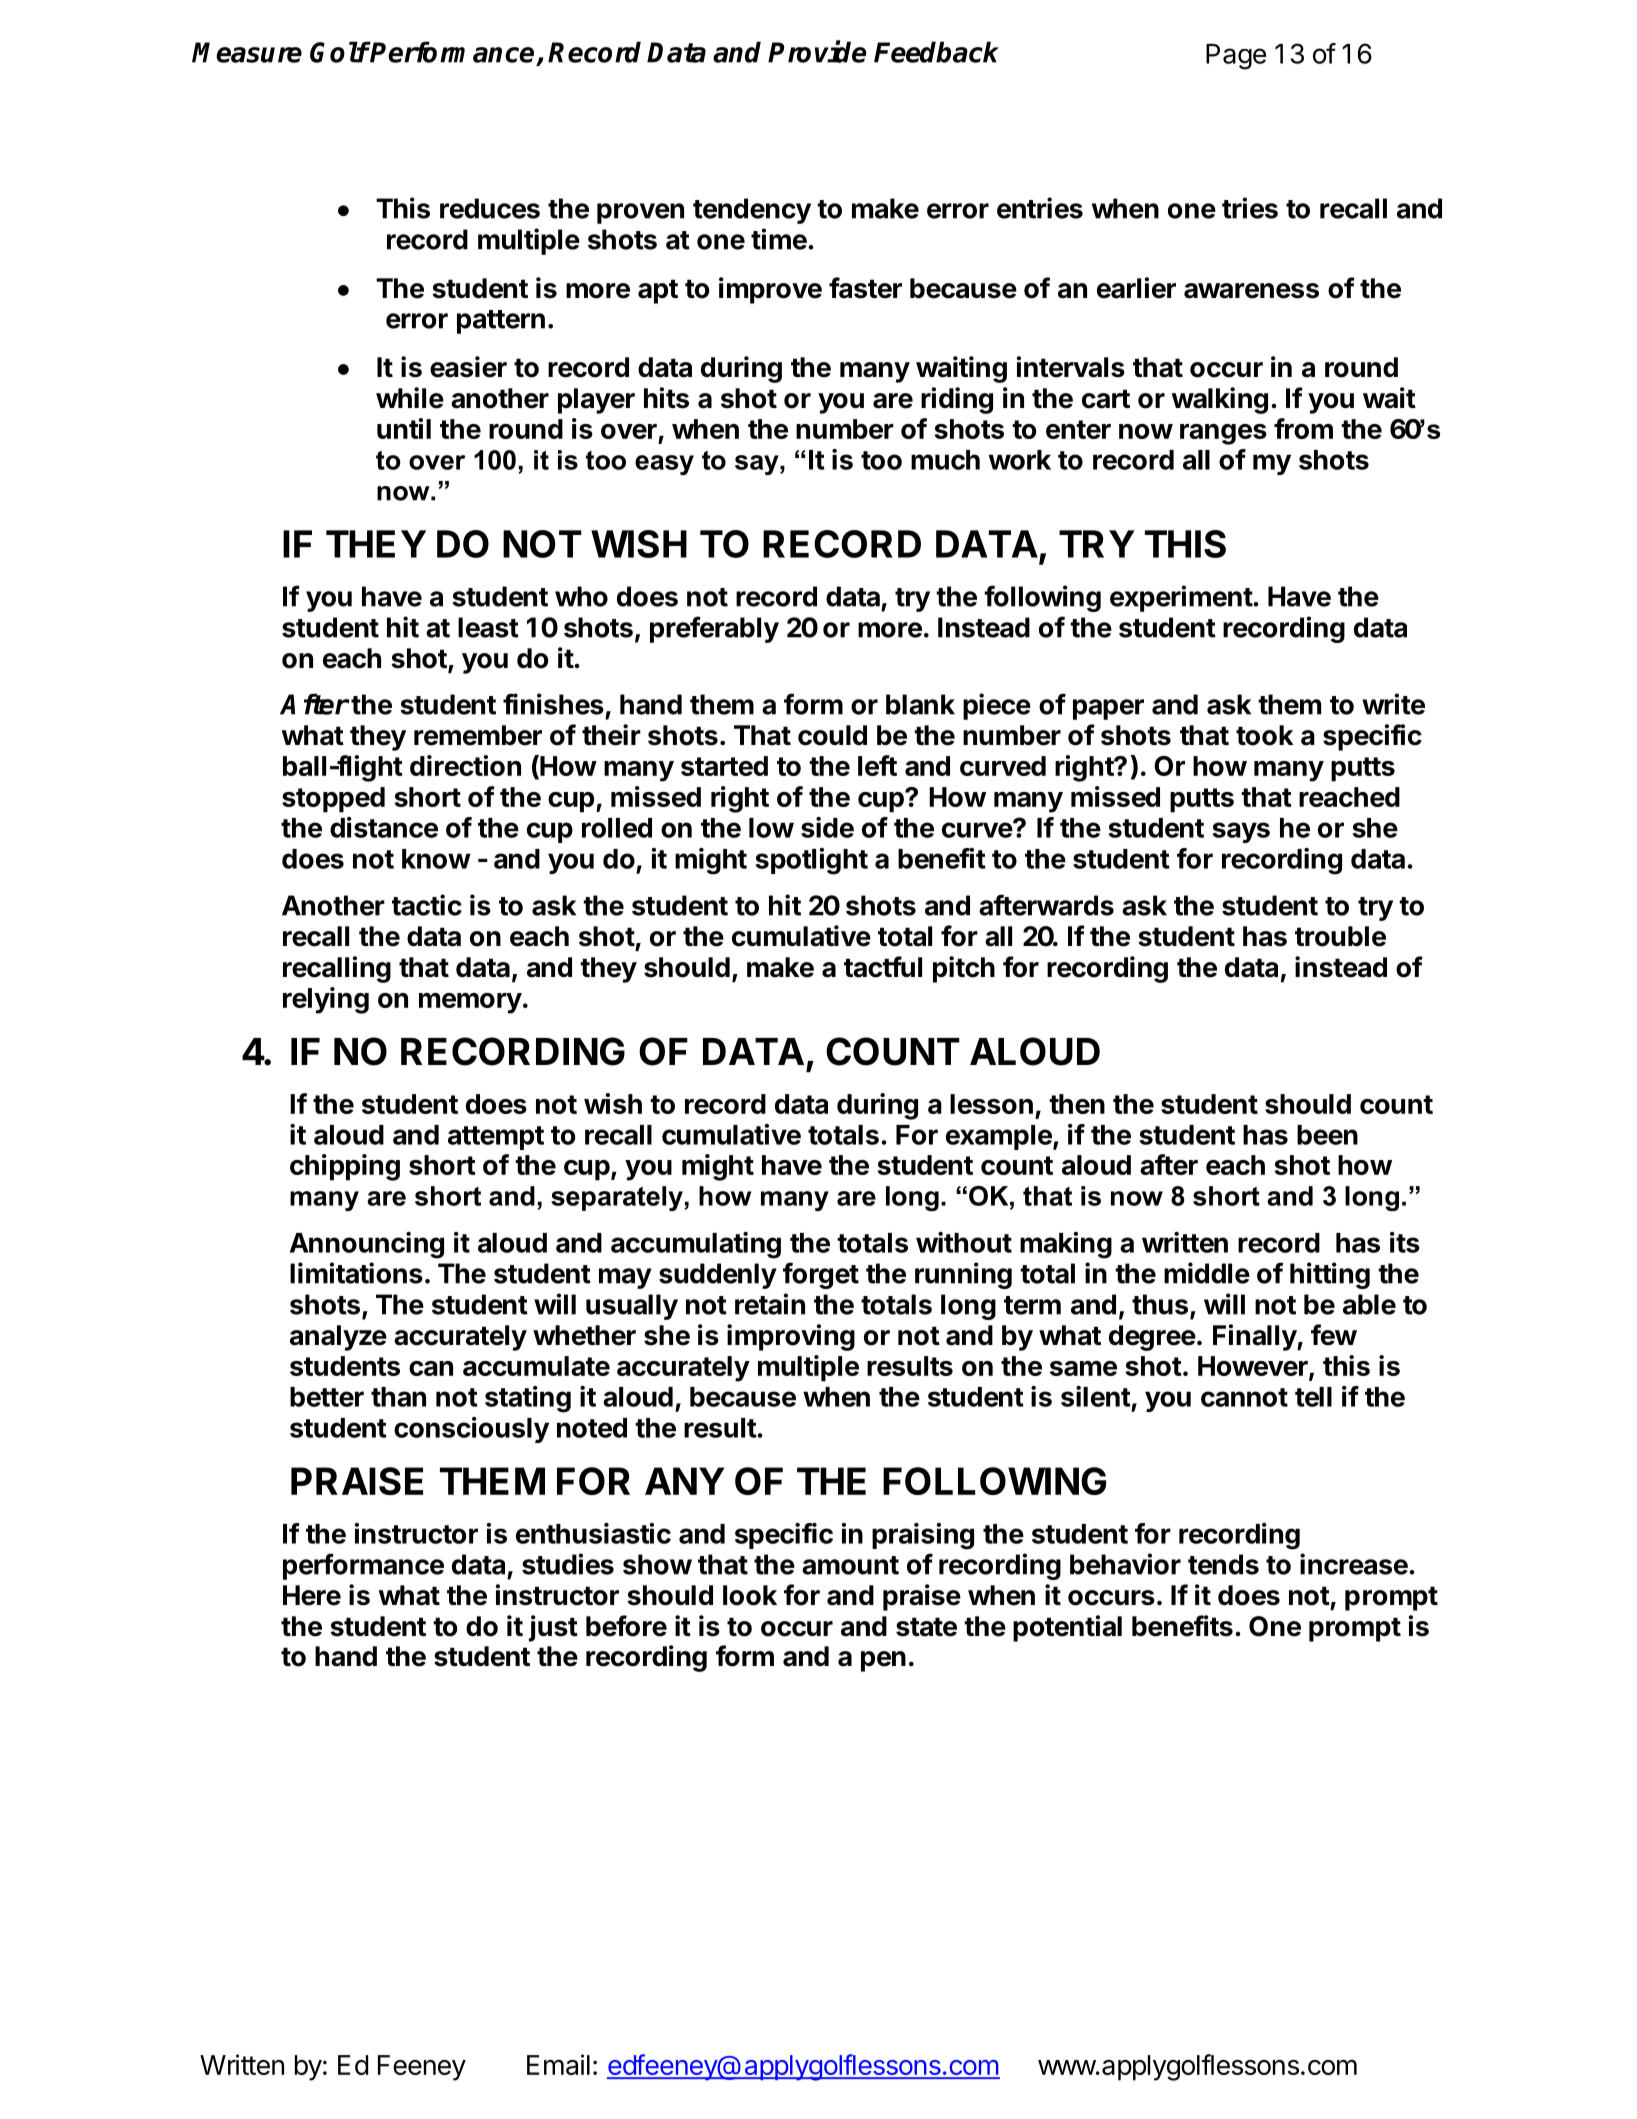 The height and width of the screenshot is (2119, 1637). What do you see at coordinates (883, 967) in the screenshot?
I see `tactful` at bounding box center [883, 967].
